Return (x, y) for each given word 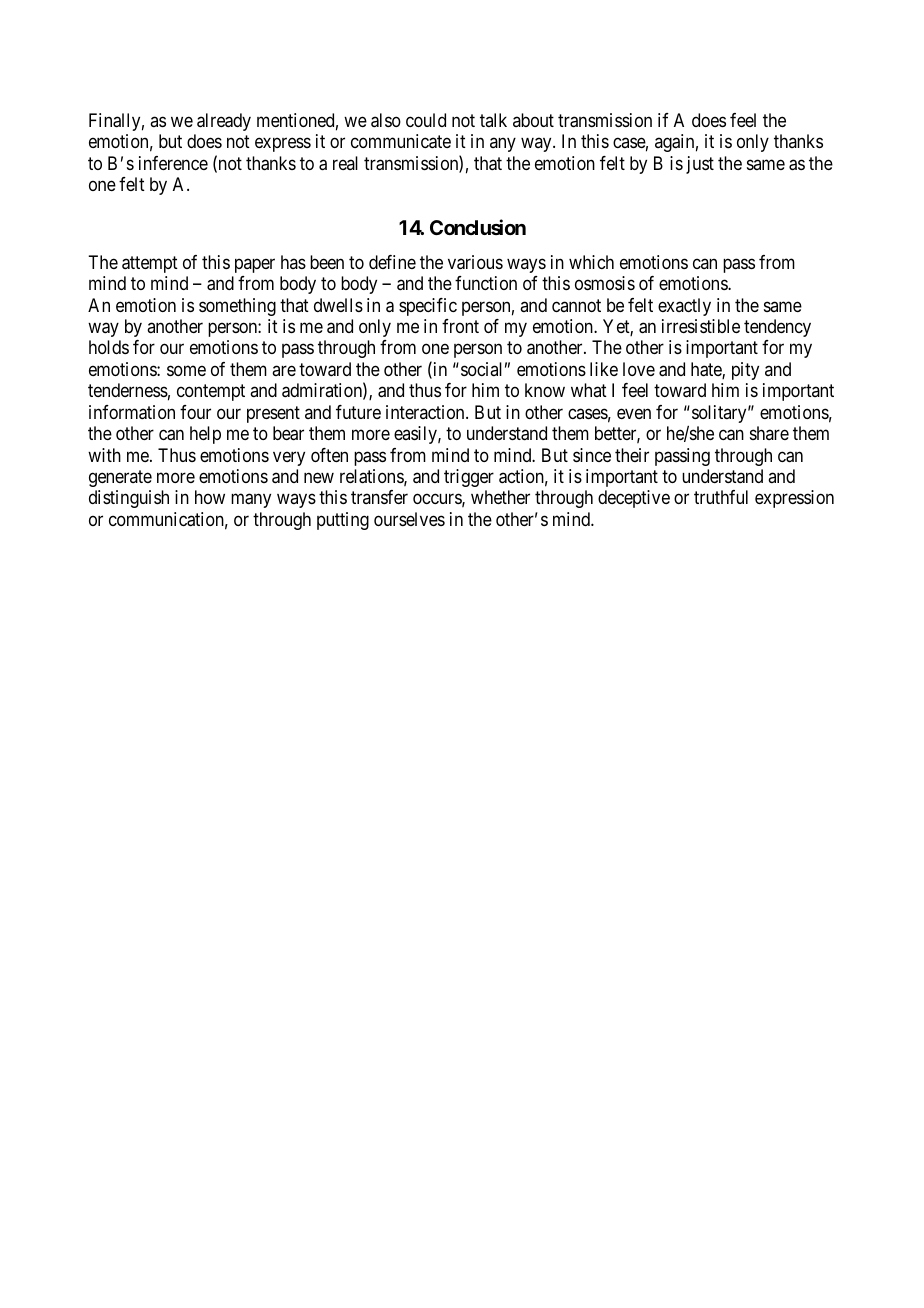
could (426, 120)
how (210, 497)
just (700, 165)
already (224, 122)
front (460, 326)
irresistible (701, 326)
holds (109, 347)
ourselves (409, 519)
